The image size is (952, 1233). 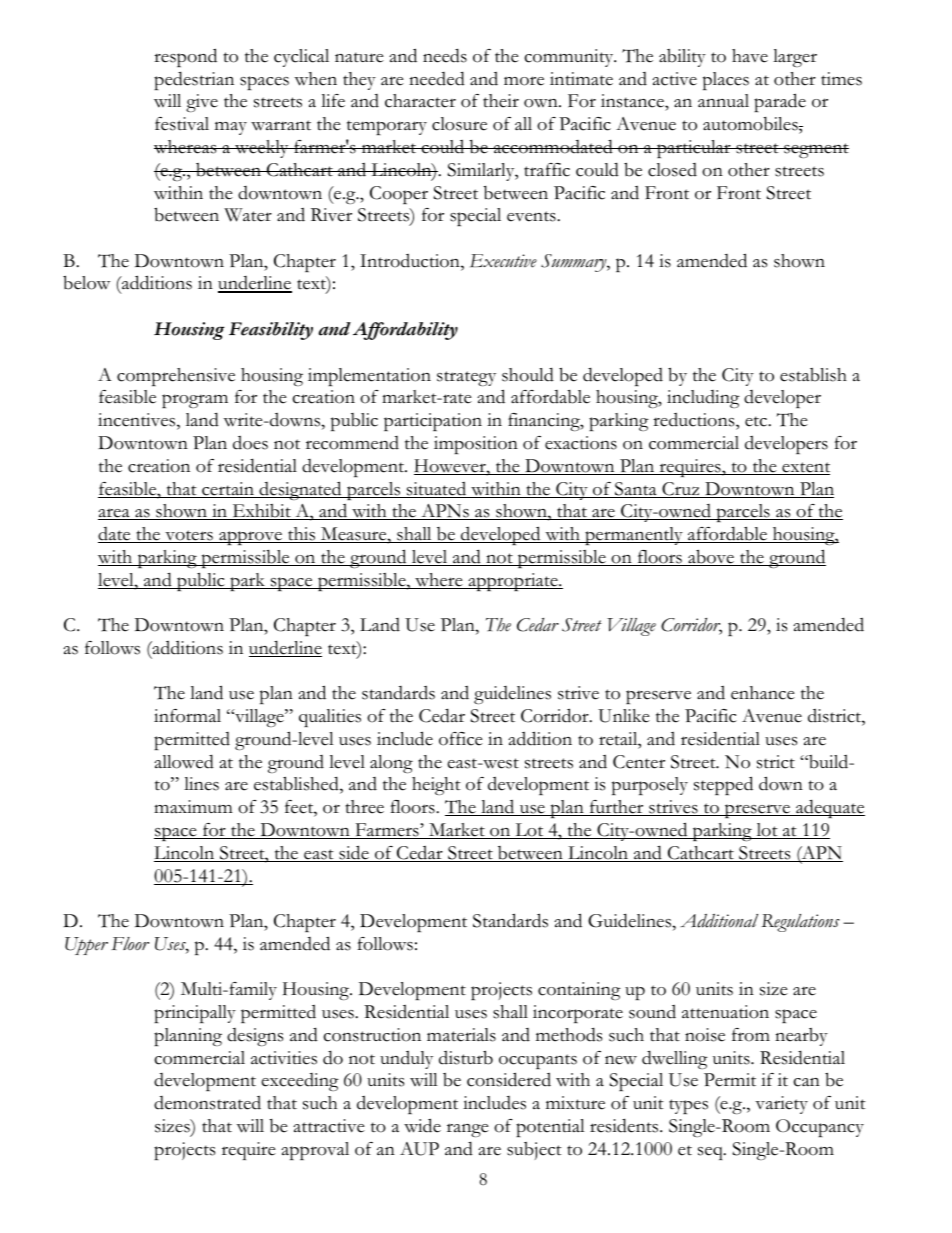 I want to click on voters, so click(x=189, y=536).
